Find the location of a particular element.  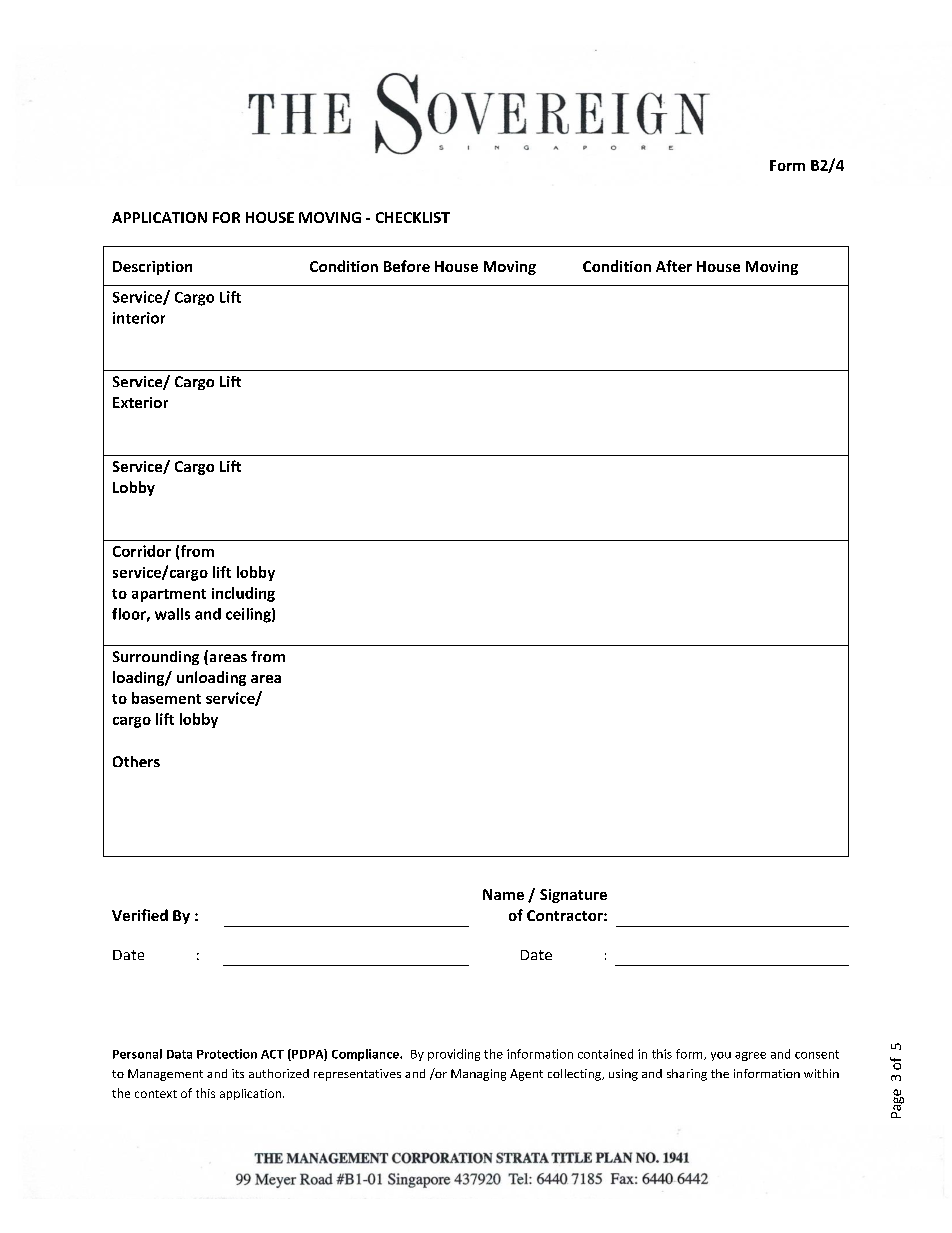

its is located at coordinates (238, 1073).
